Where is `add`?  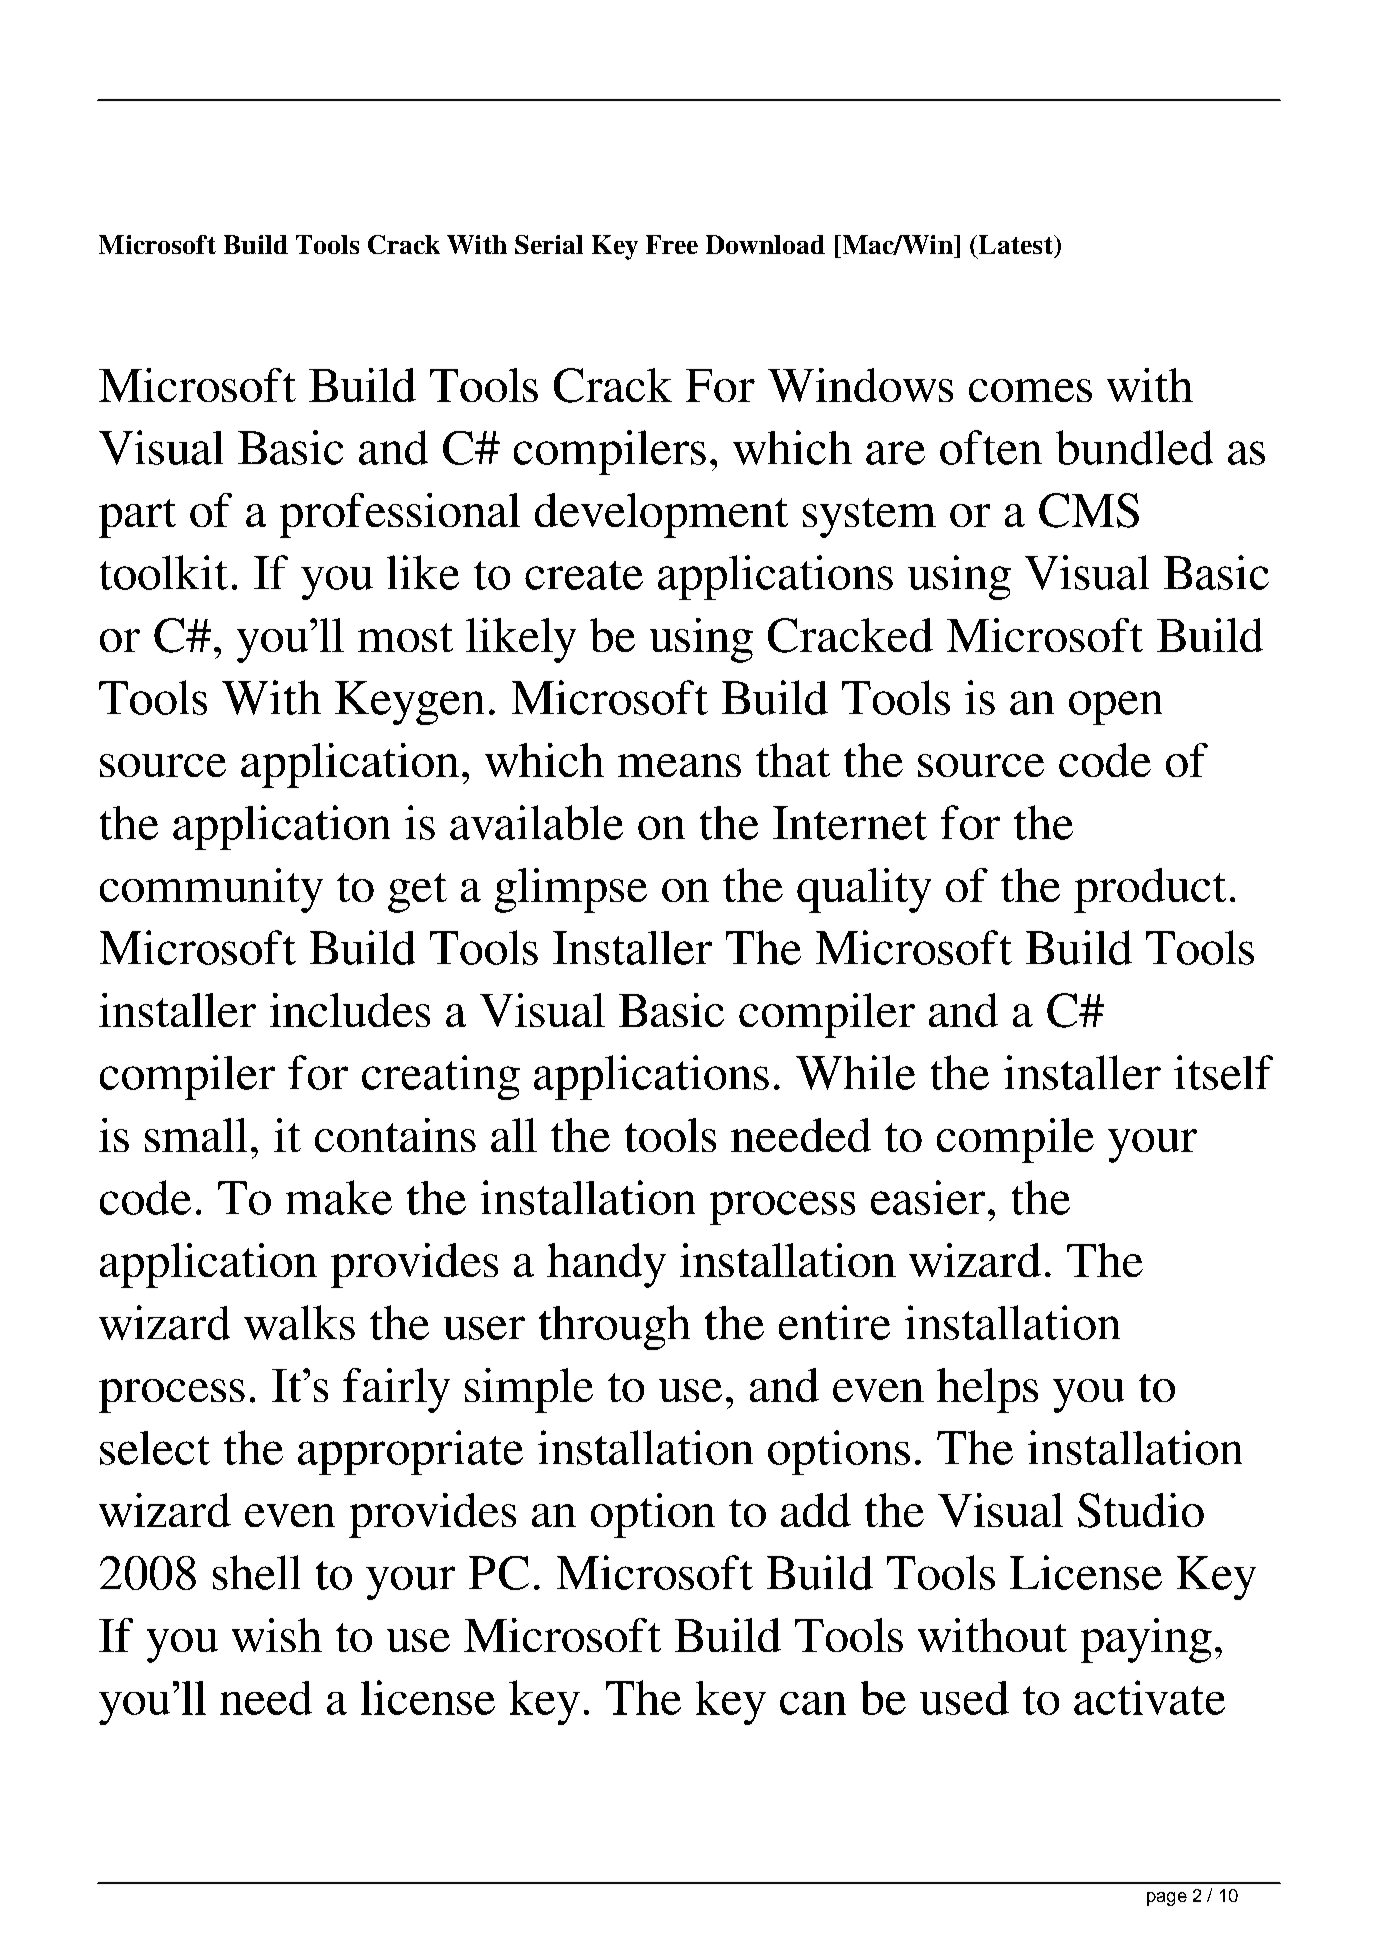 add is located at coordinates (816, 1510).
